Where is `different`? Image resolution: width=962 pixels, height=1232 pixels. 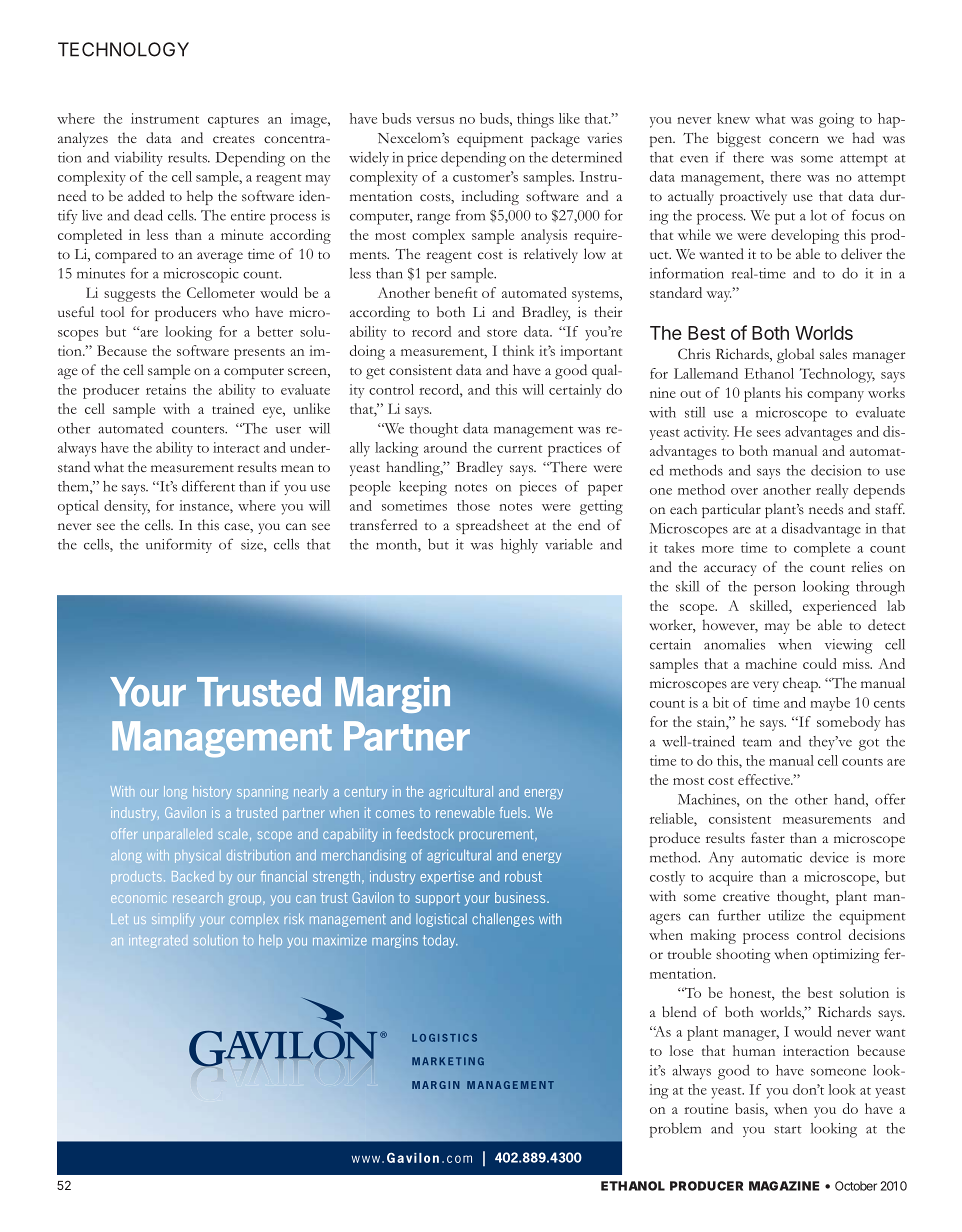 different is located at coordinates (208, 486).
